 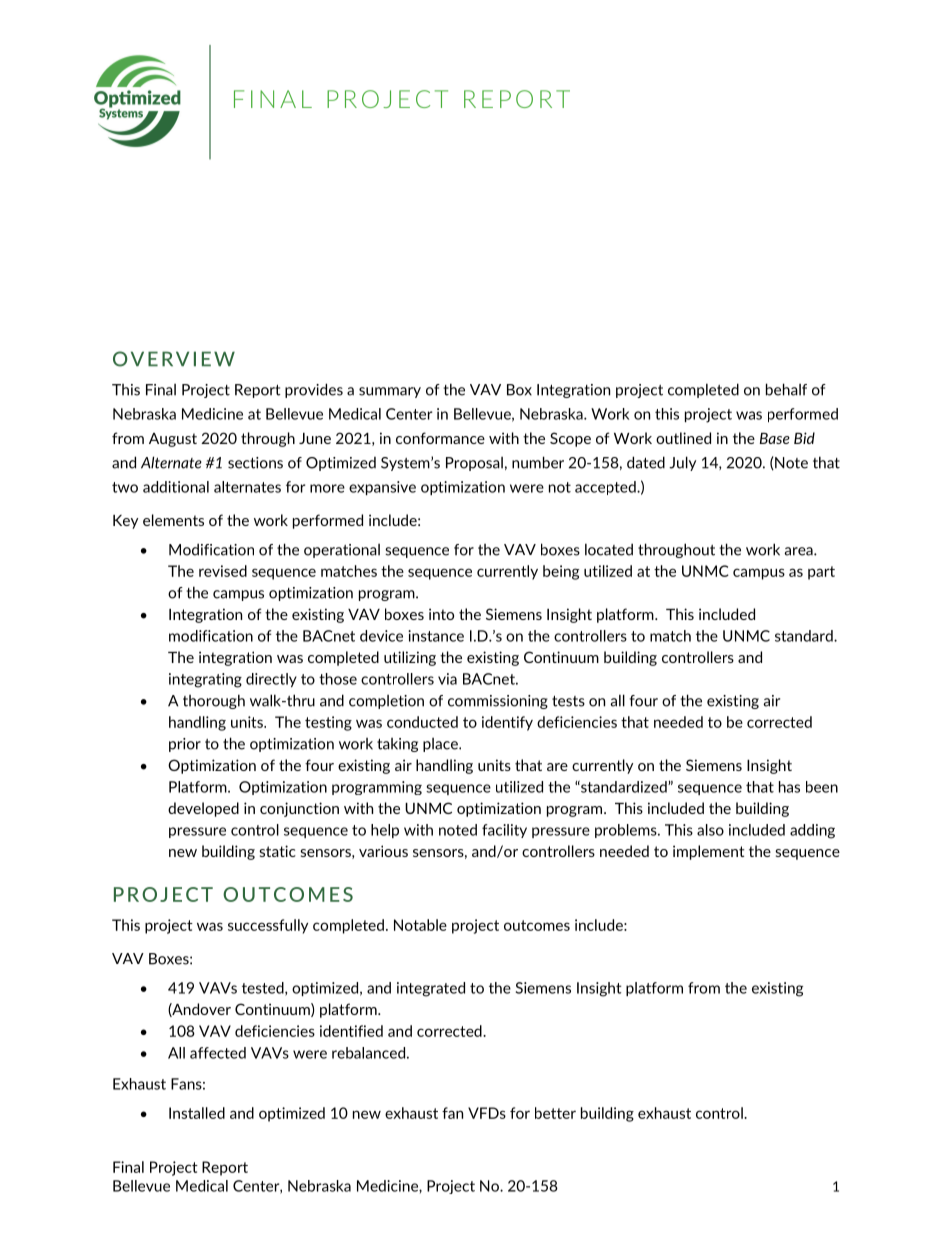 I want to click on implement, so click(x=708, y=852).
